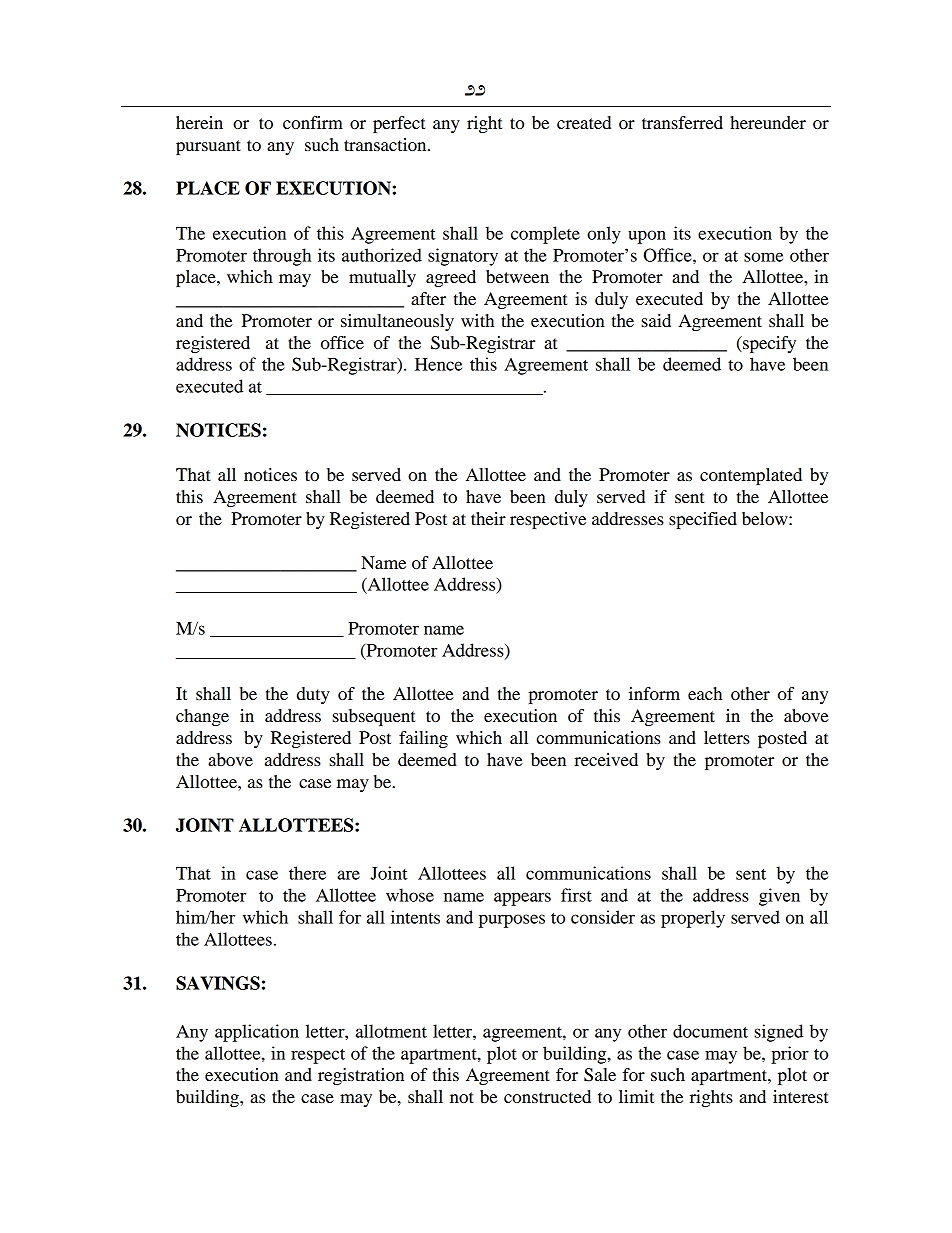 The height and width of the image is (1233, 952). What do you see at coordinates (257, 1033) in the image?
I see `application` at bounding box center [257, 1033].
